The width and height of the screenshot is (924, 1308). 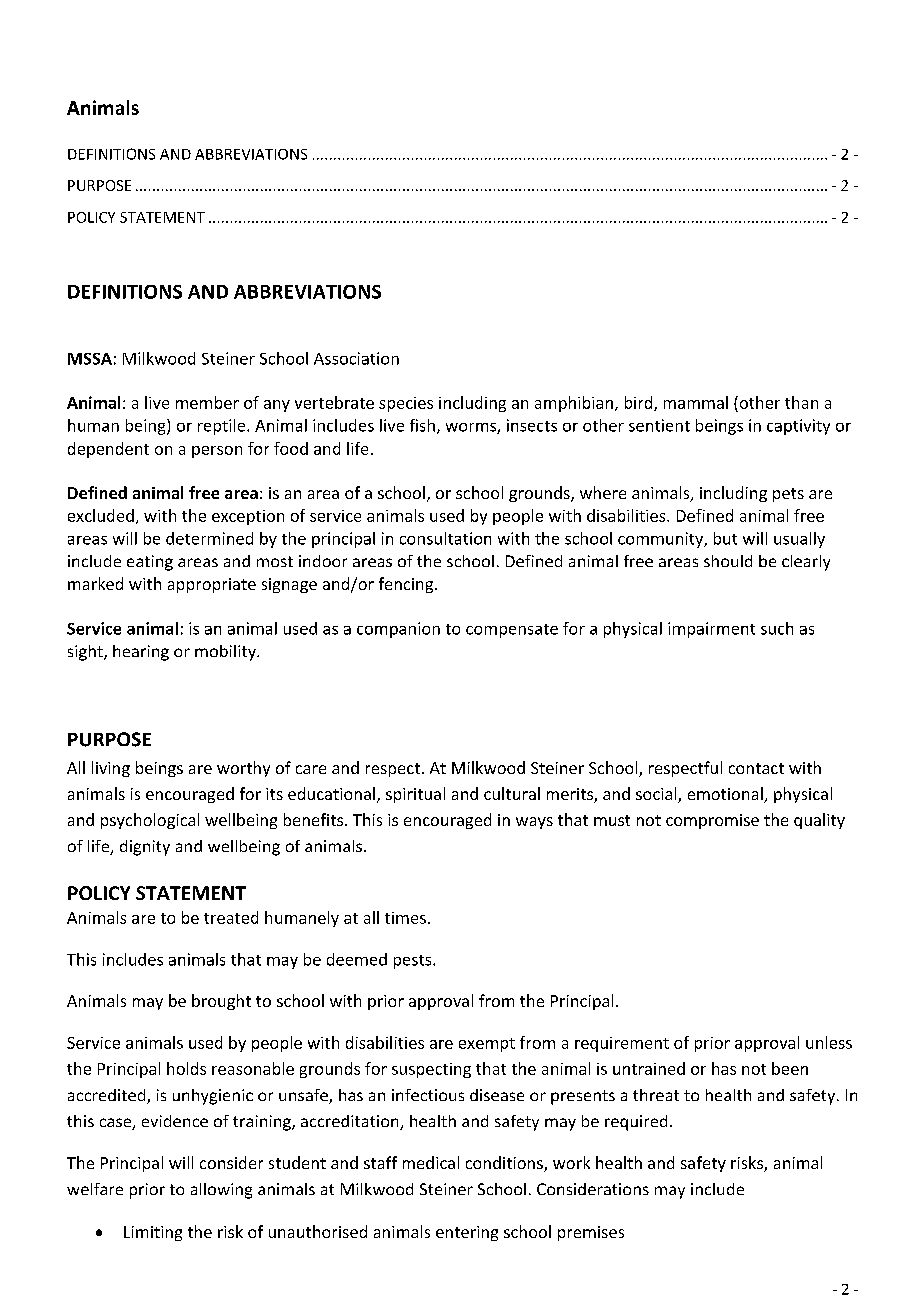 What do you see at coordinates (696, 402) in the screenshot?
I see `mammal` at bounding box center [696, 402].
